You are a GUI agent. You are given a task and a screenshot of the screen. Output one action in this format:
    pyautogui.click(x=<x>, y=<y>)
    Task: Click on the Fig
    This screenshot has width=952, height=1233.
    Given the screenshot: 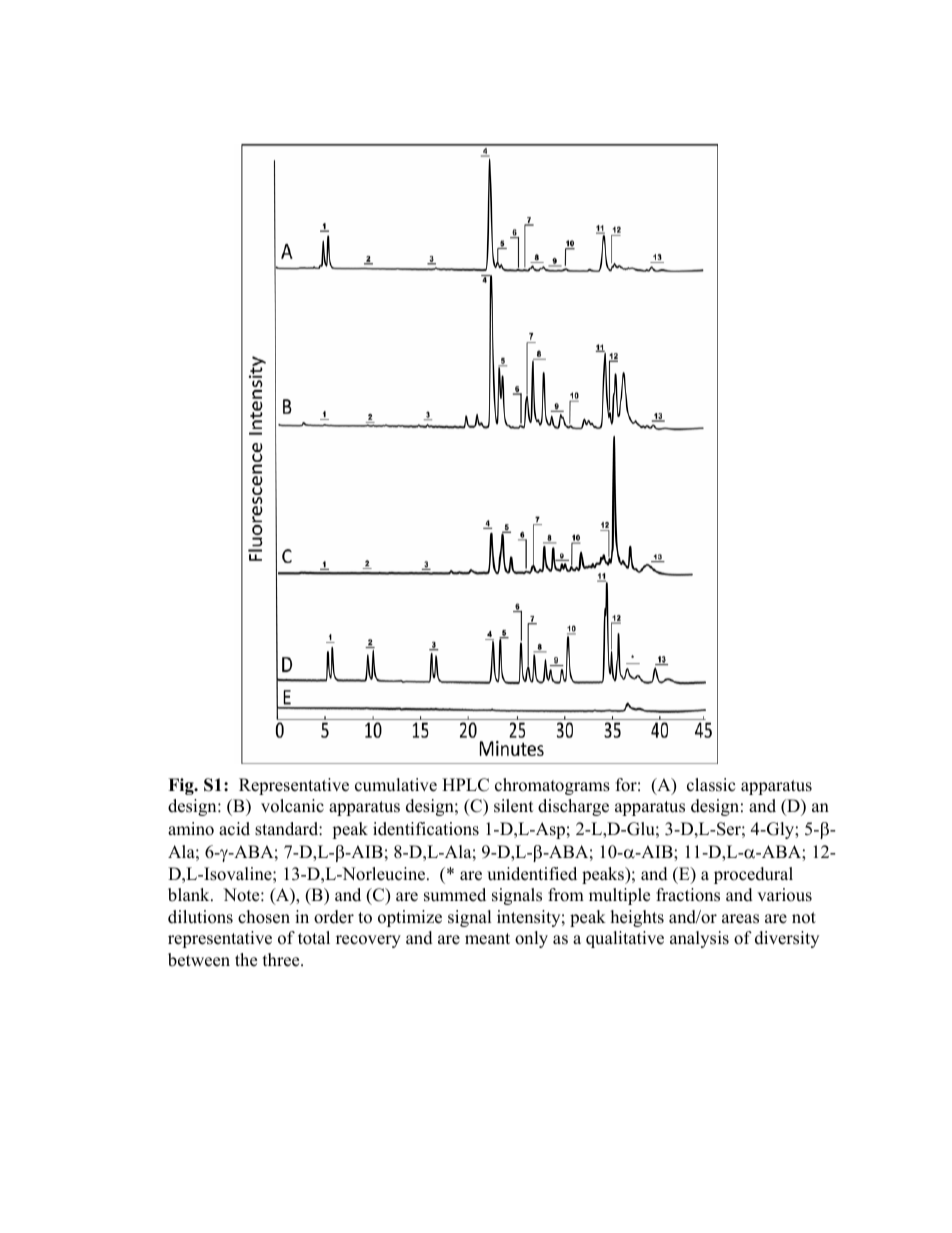 What is the action you would take?
    pyautogui.click(x=182, y=786)
